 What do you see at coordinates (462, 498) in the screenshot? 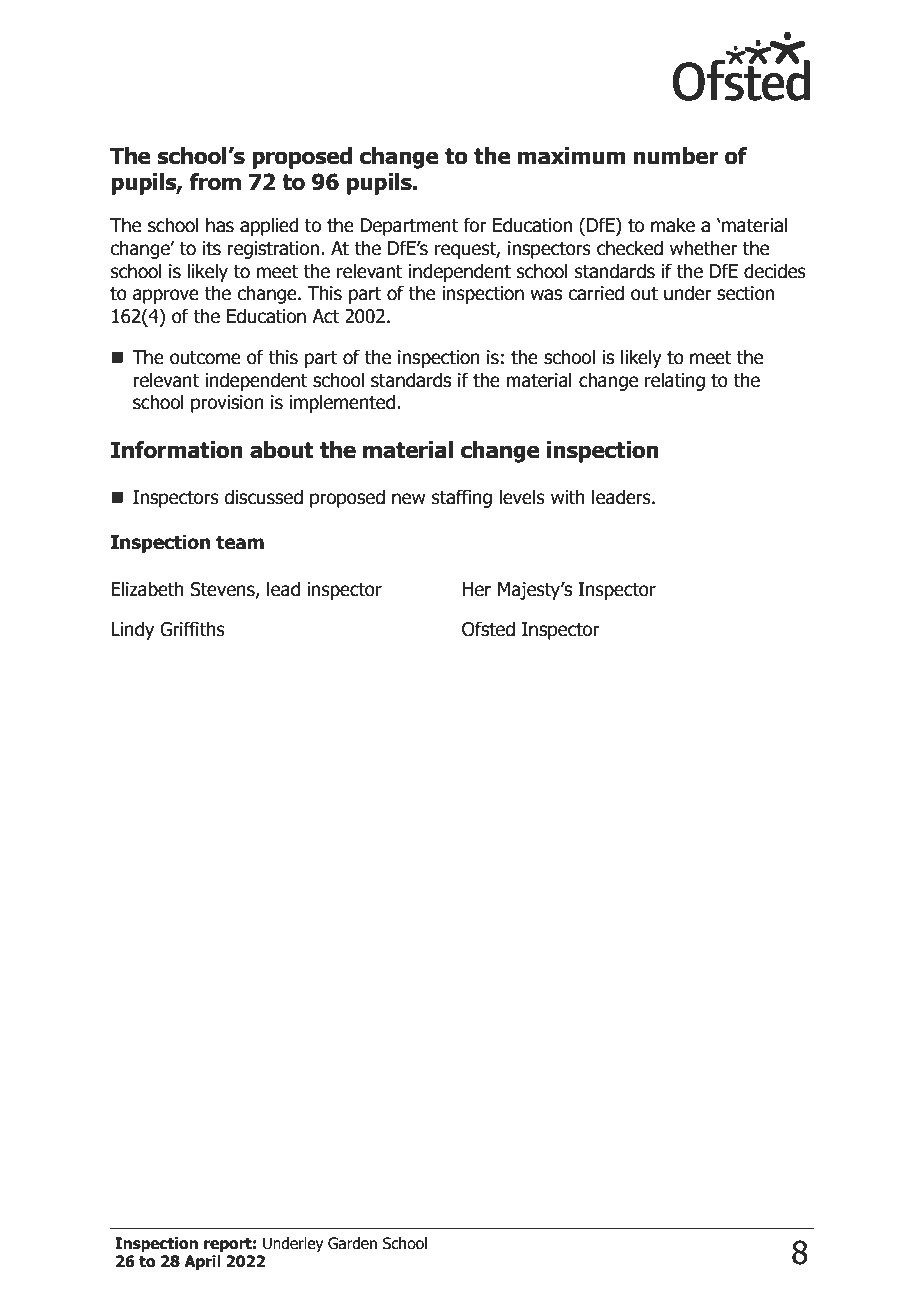
I see `staffing` at bounding box center [462, 498].
